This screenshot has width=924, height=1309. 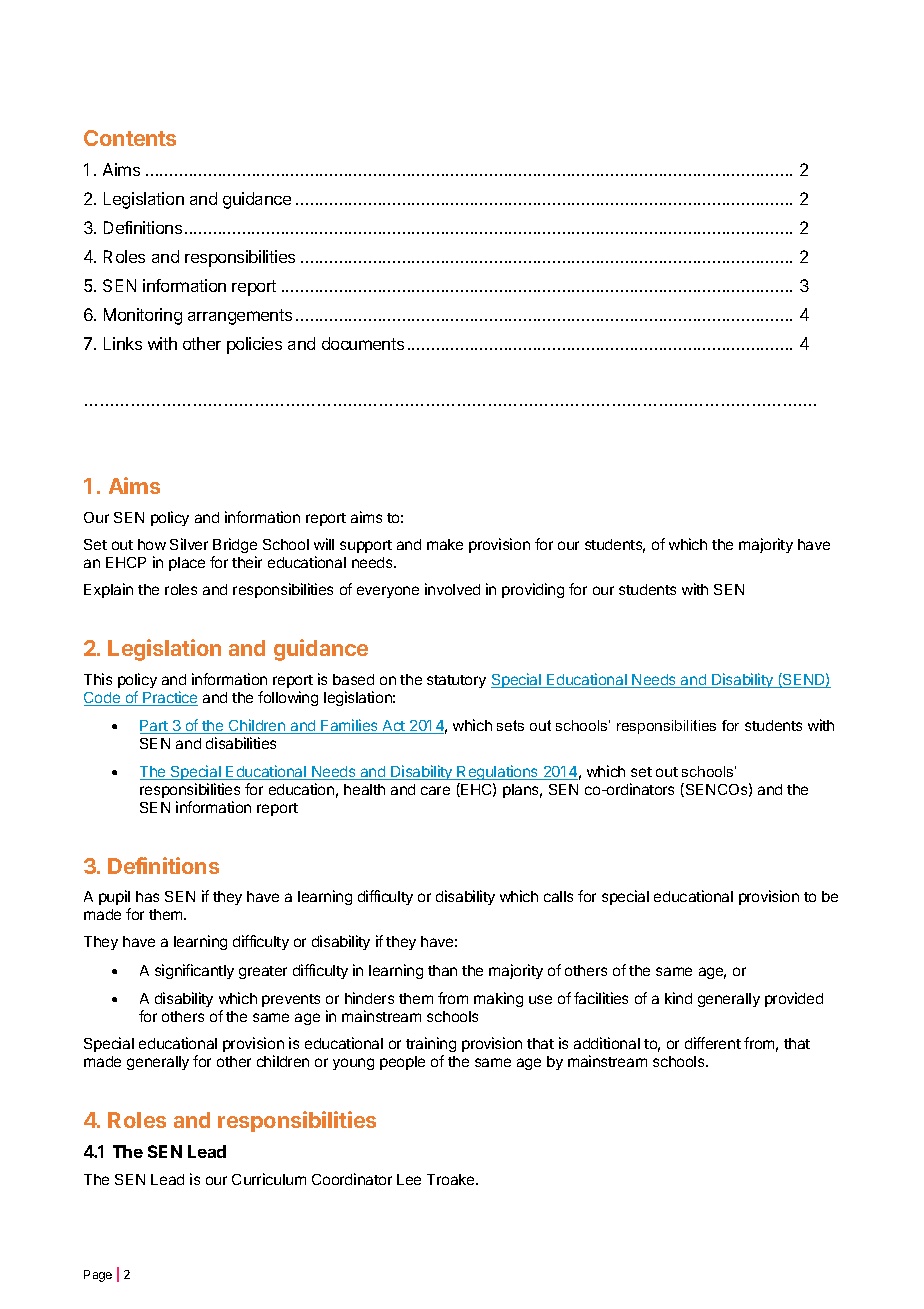 I want to click on Page, so click(x=98, y=1276).
